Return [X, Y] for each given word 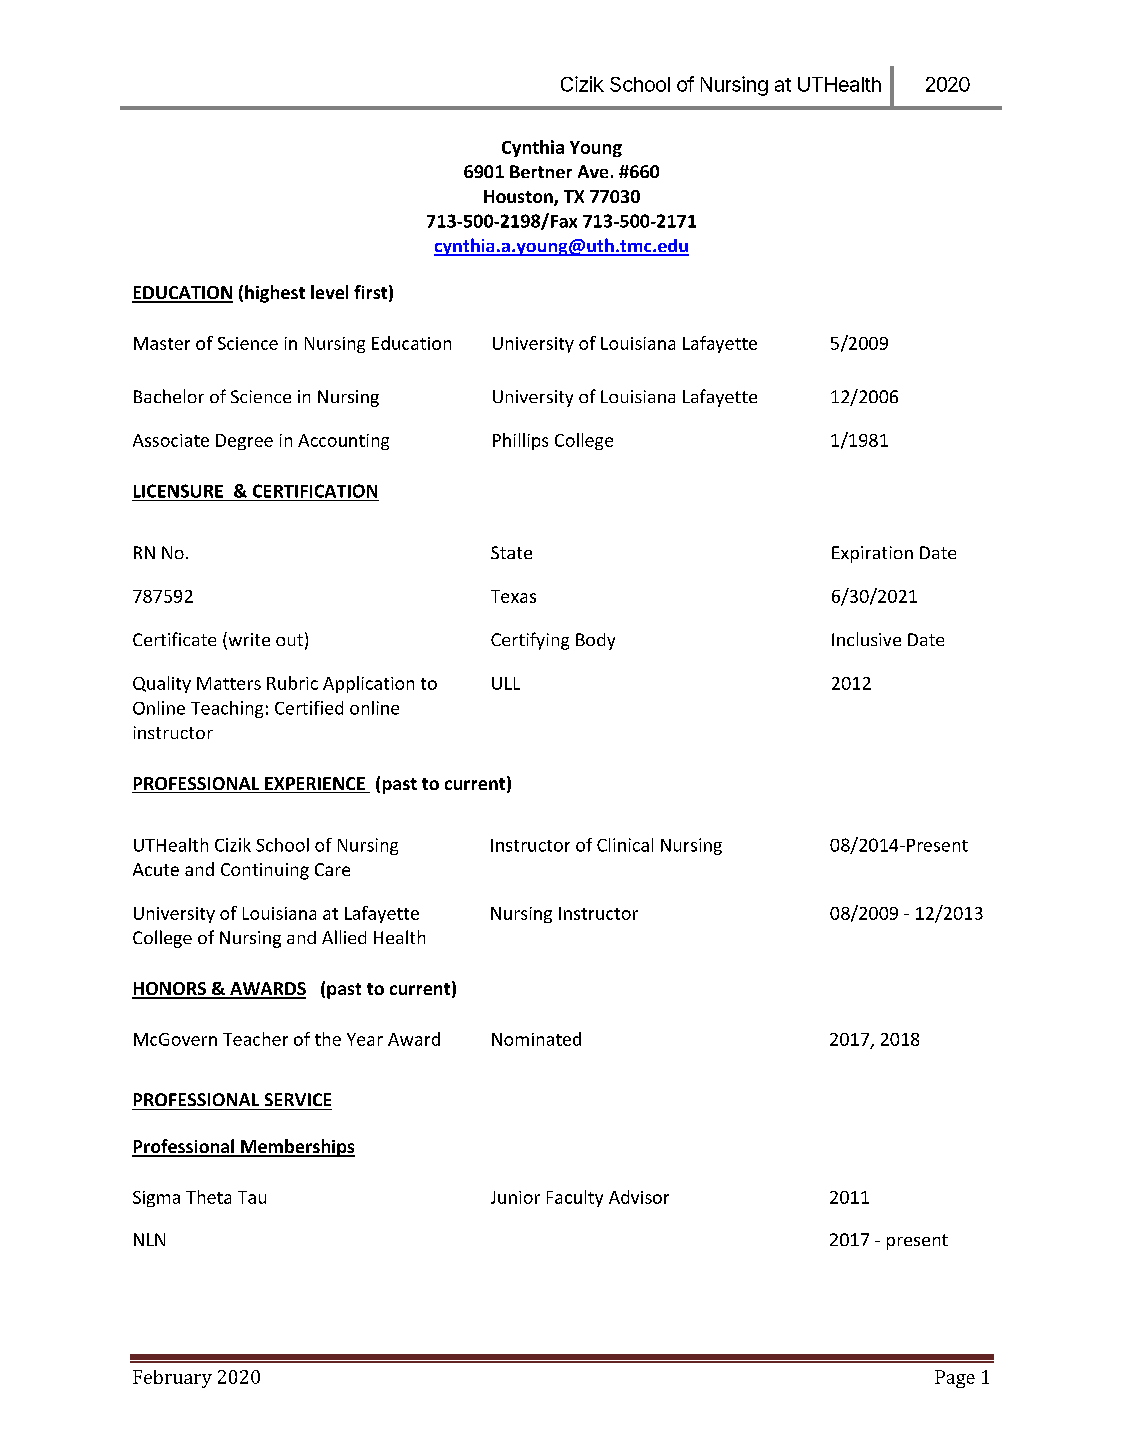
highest [275, 294]
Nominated [536, 1039]
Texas [513, 596]
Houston [519, 198]
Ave [593, 171]
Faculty [575, 1198]
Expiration [872, 554]
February [172, 1379]
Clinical [625, 845]
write [248, 640]
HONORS [170, 990]
